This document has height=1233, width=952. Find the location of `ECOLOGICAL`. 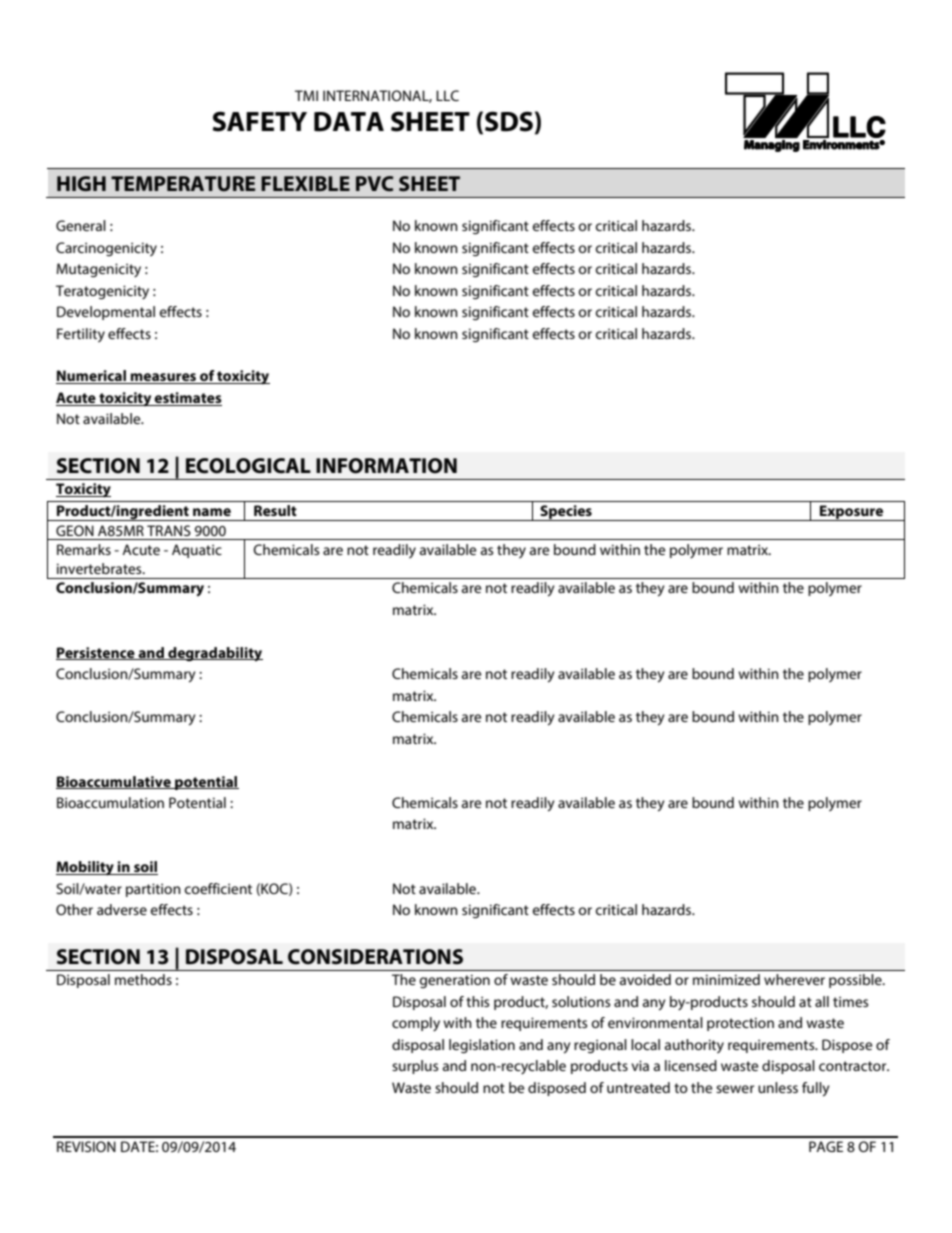

ECOLOGICAL is located at coordinates (248, 466).
